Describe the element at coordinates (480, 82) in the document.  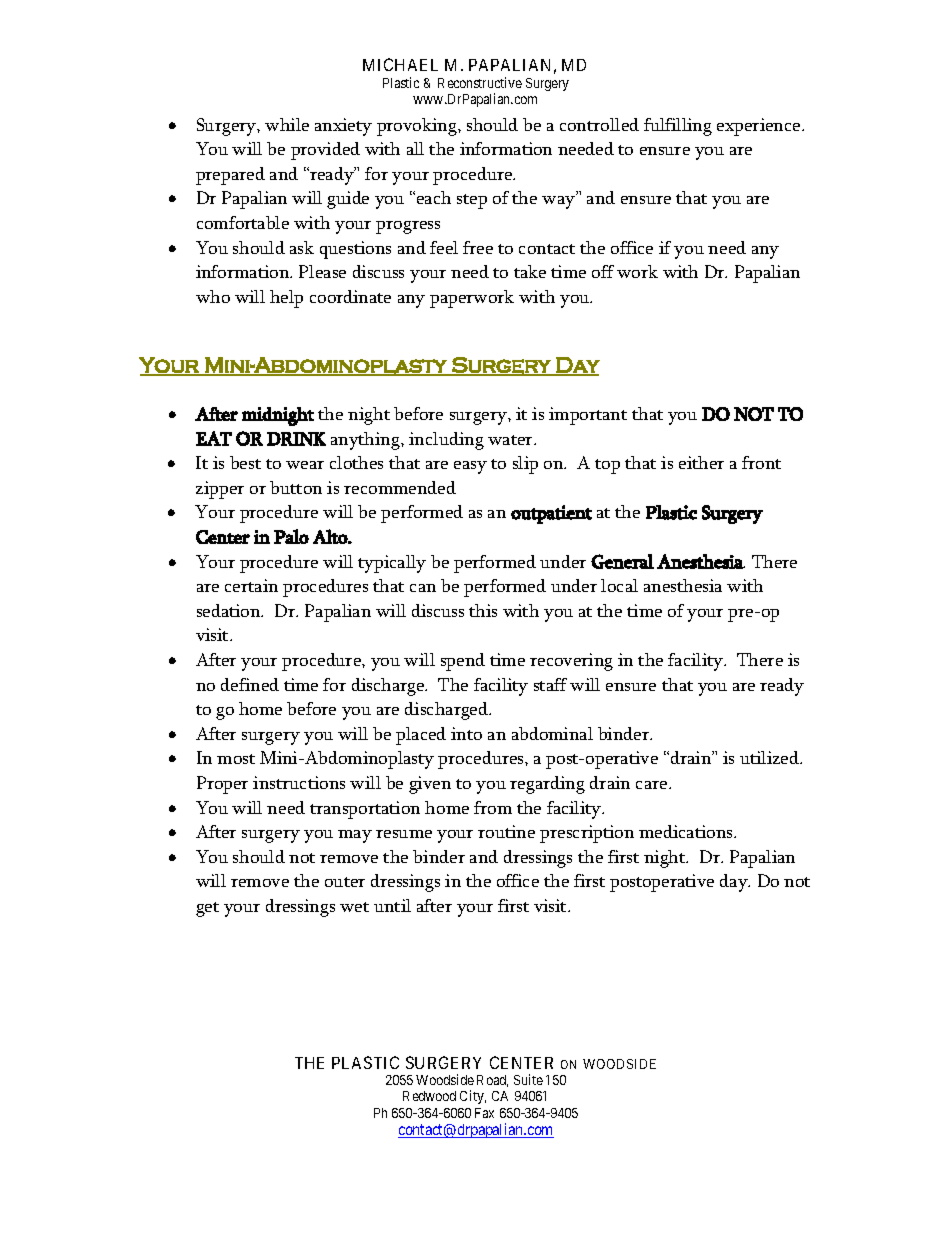
I see `Reconstructive` at that location.
